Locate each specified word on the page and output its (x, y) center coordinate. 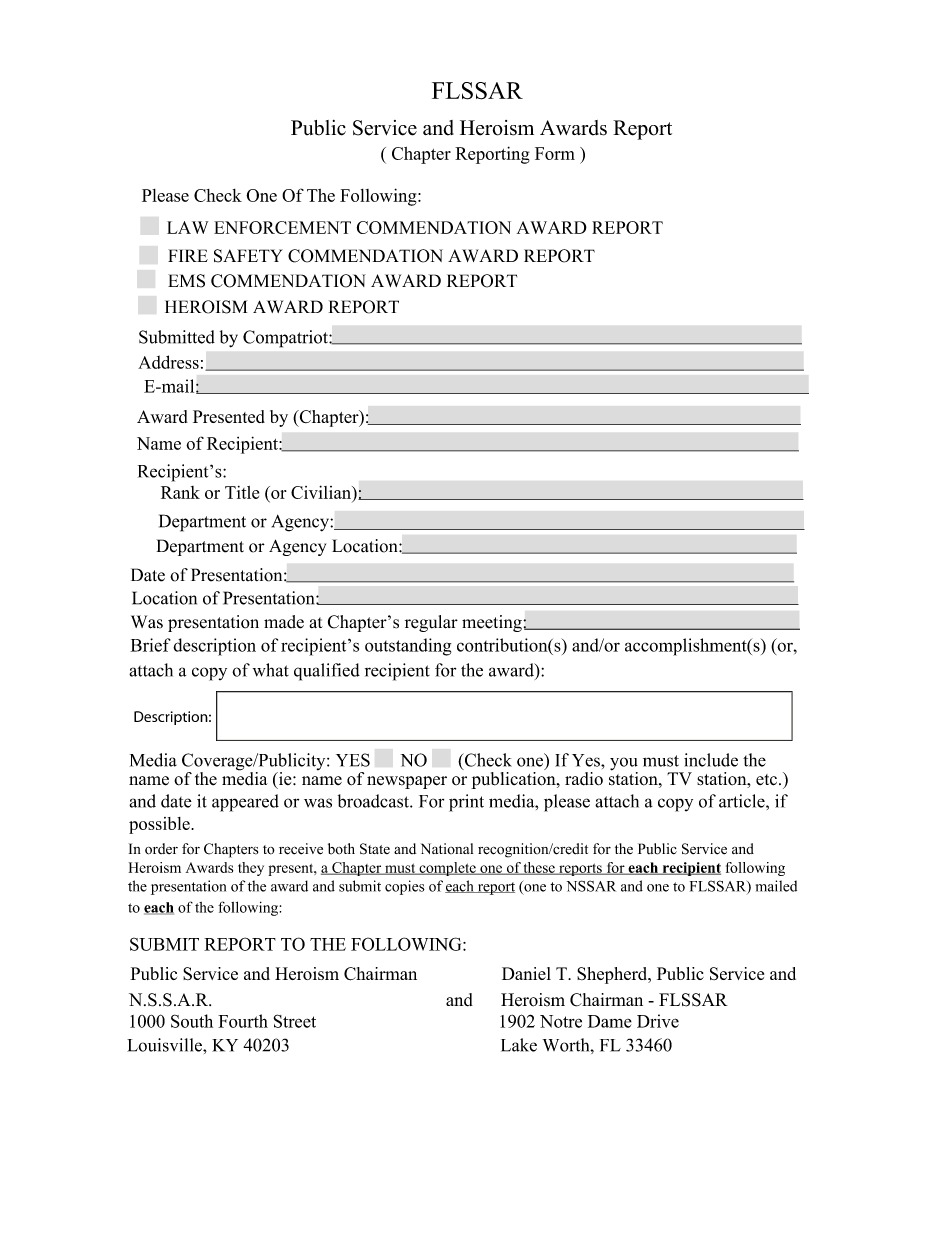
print (466, 803)
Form (555, 153)
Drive (658, 1021)
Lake (519, 1045)
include (711, 760)
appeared (245, 803)
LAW (187, 227)
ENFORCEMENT (282, 227)
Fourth (243, 1021)
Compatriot (286, 339)
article (743, 801)
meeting (493, 623)
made (284, 622)
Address (168, 362)
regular (431, 623)
